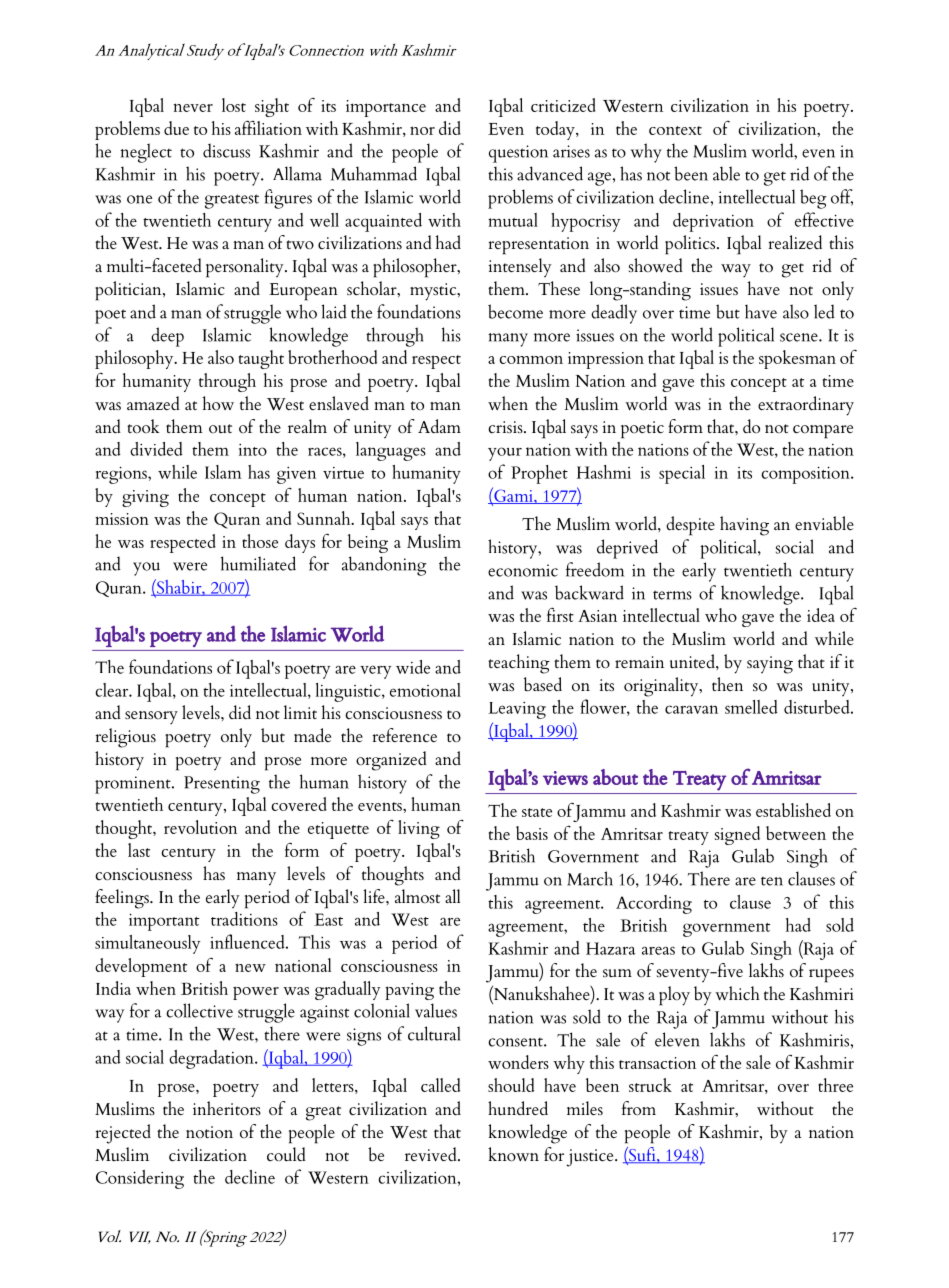  What do you see at coordinates (513, 1154) in the screenshot?
I see `known` at bounding box center [513, 1154].
